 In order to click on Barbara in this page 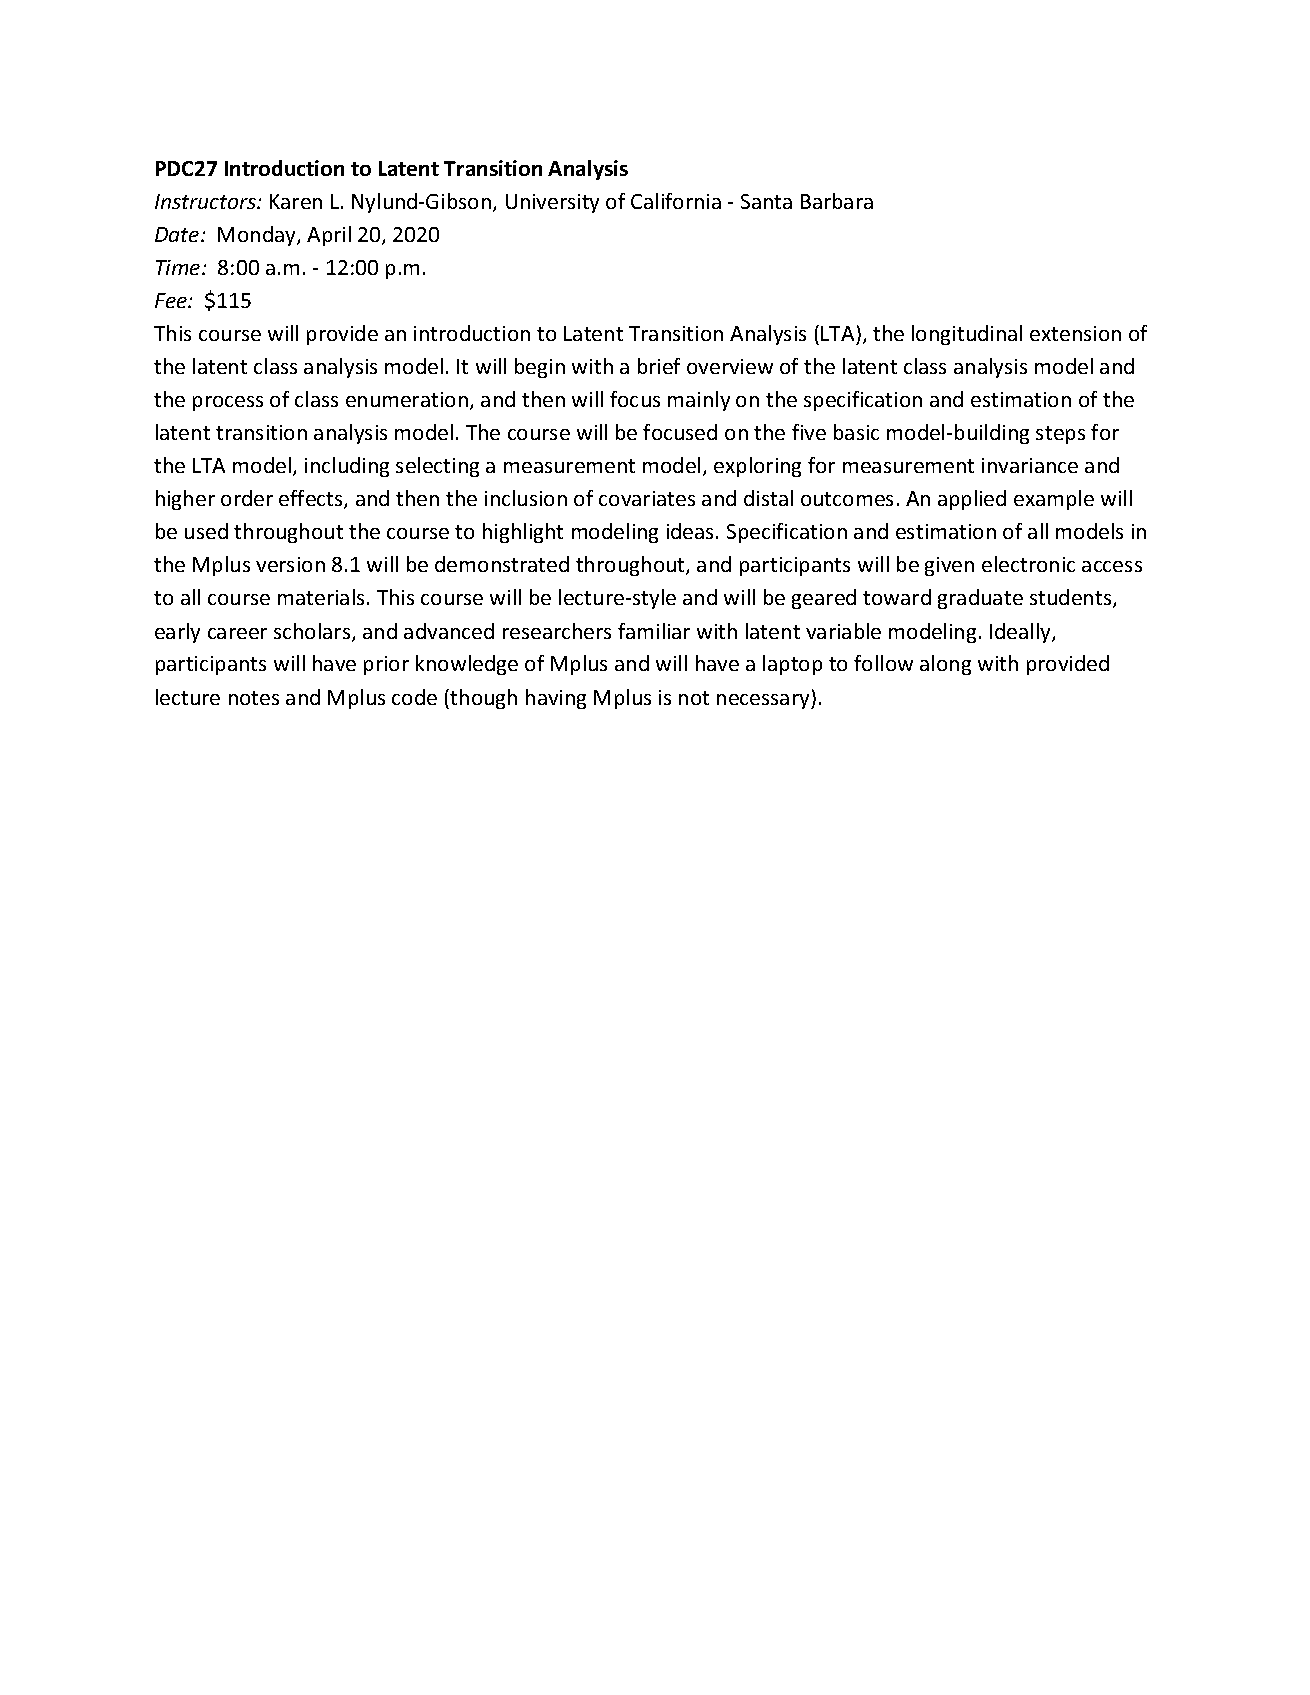, I will do `click(837, 201)`.
